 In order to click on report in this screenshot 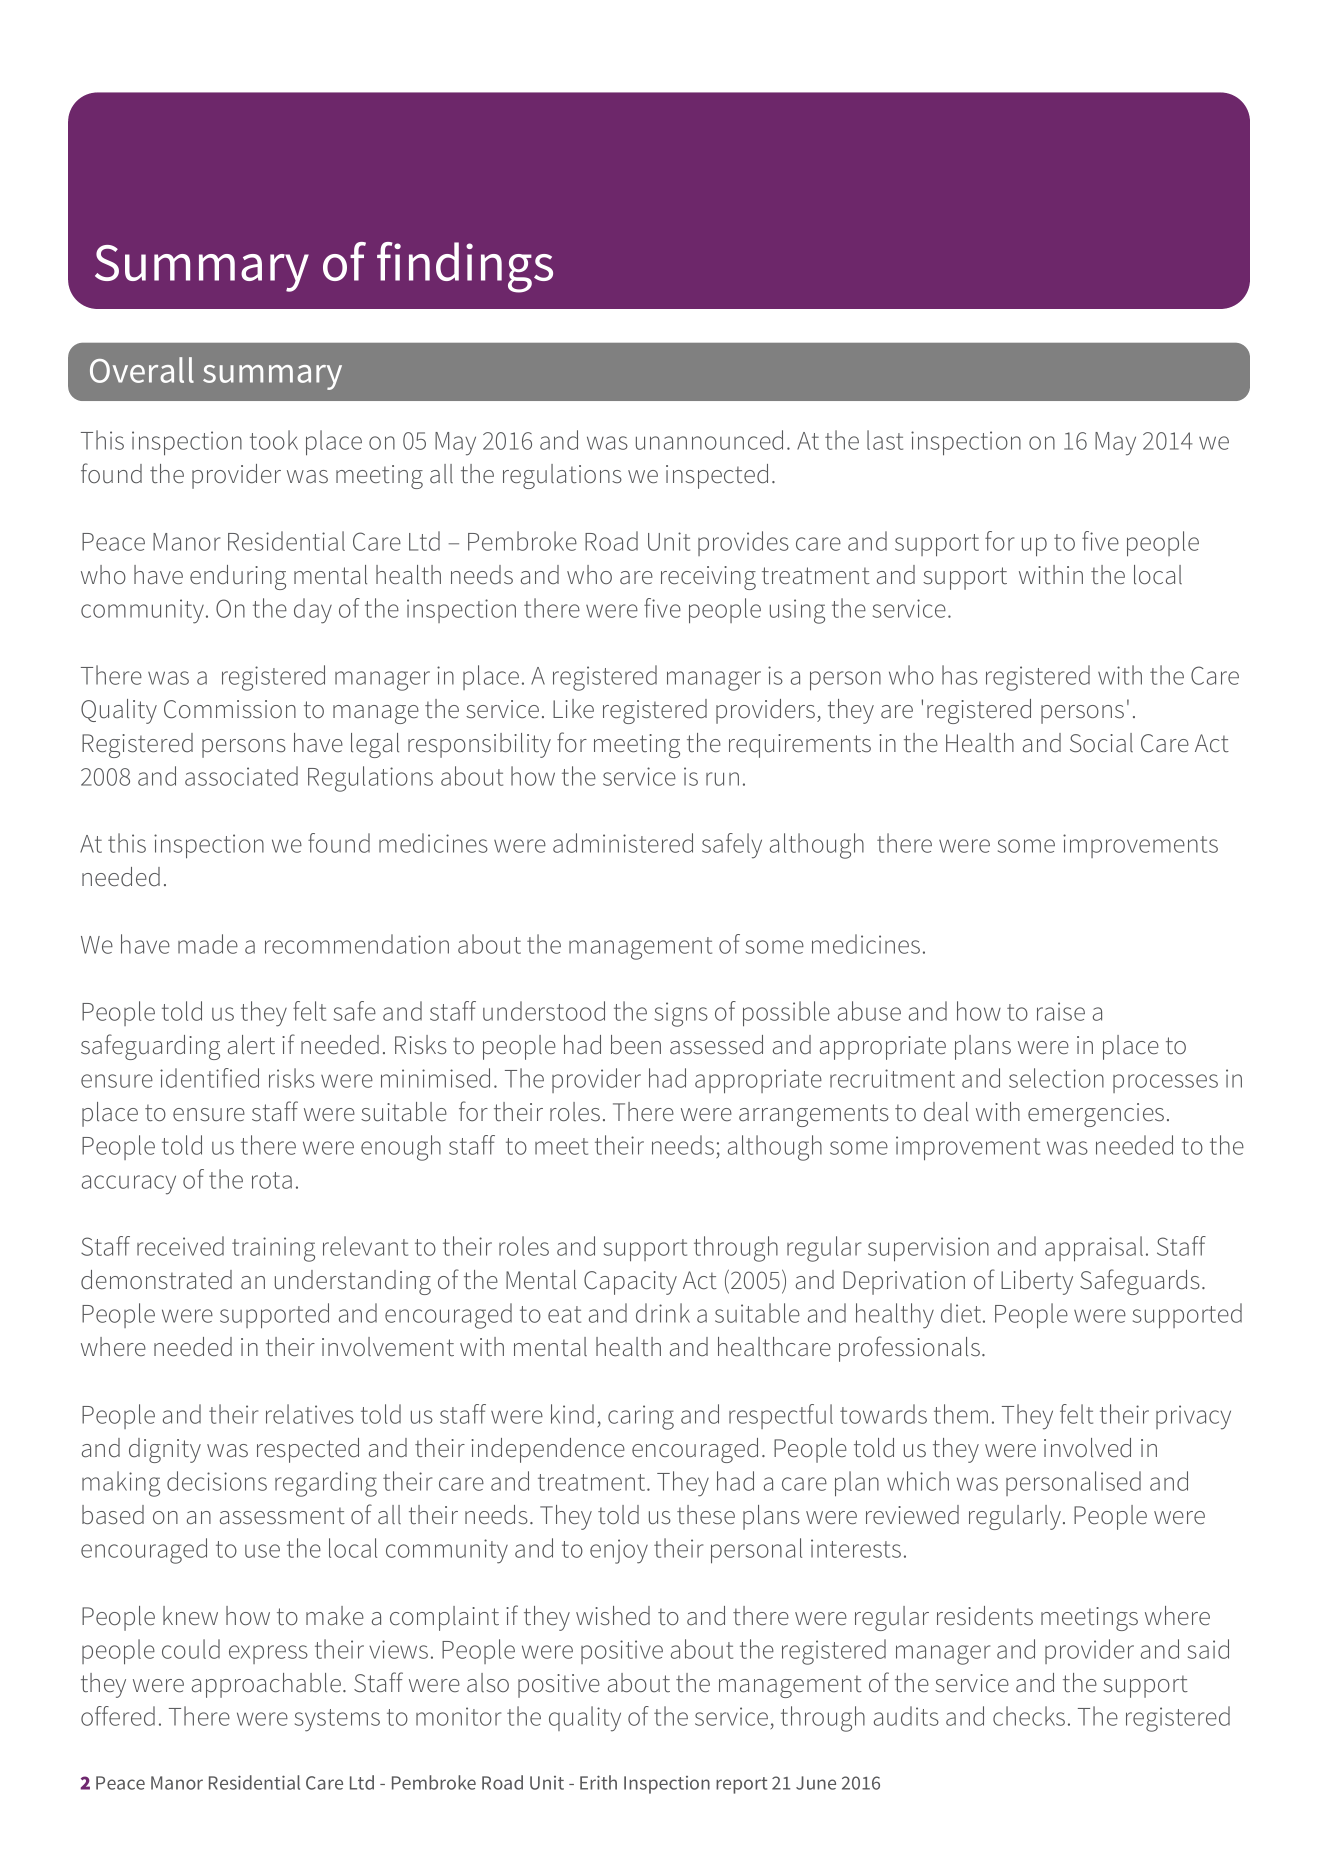, I will do `click(741, 1785)`.
